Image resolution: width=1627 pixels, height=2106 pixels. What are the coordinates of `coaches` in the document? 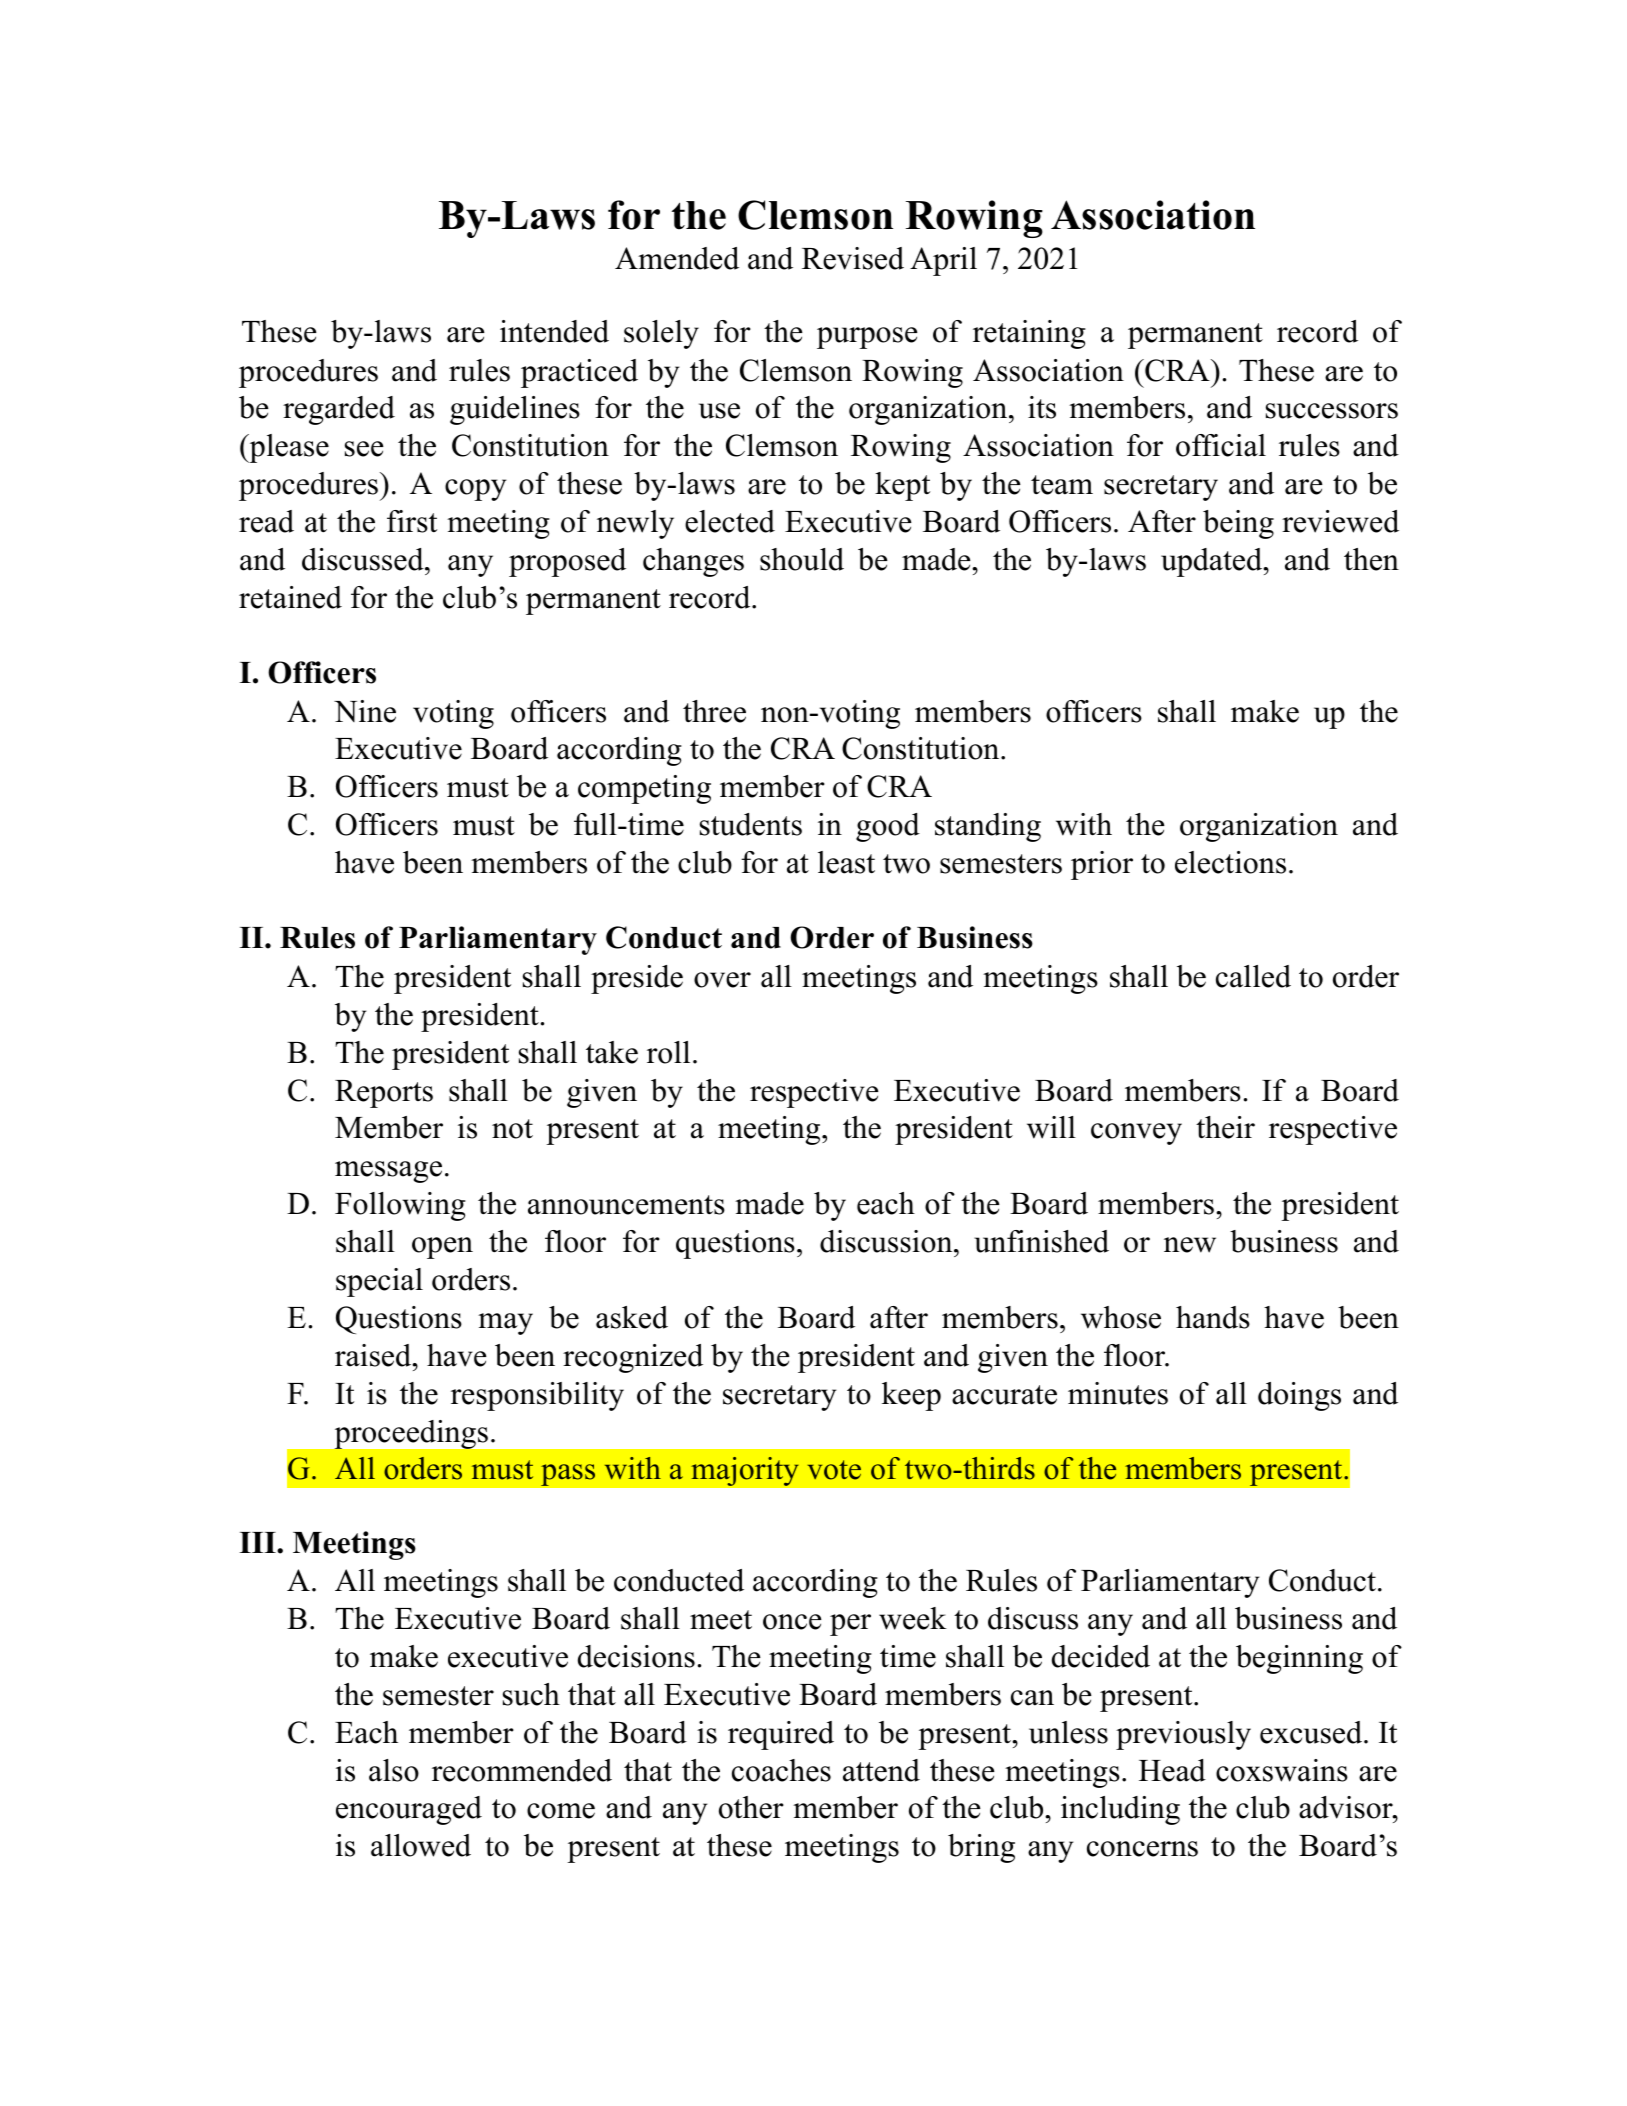 It's located at (781, 1770).
